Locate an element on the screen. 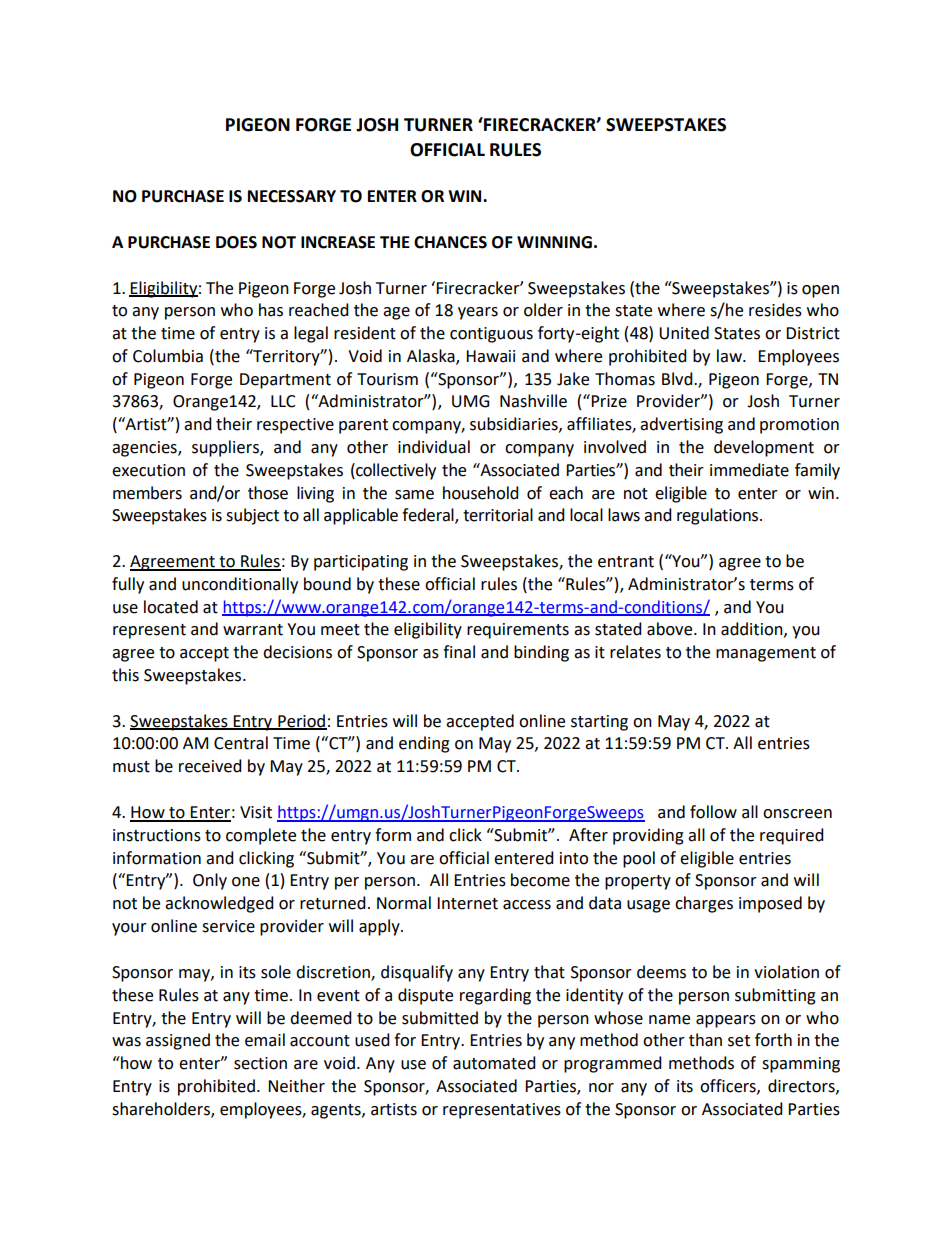 This screenshot has height=1233, width=952. household is located at coordinates (481, 493).
